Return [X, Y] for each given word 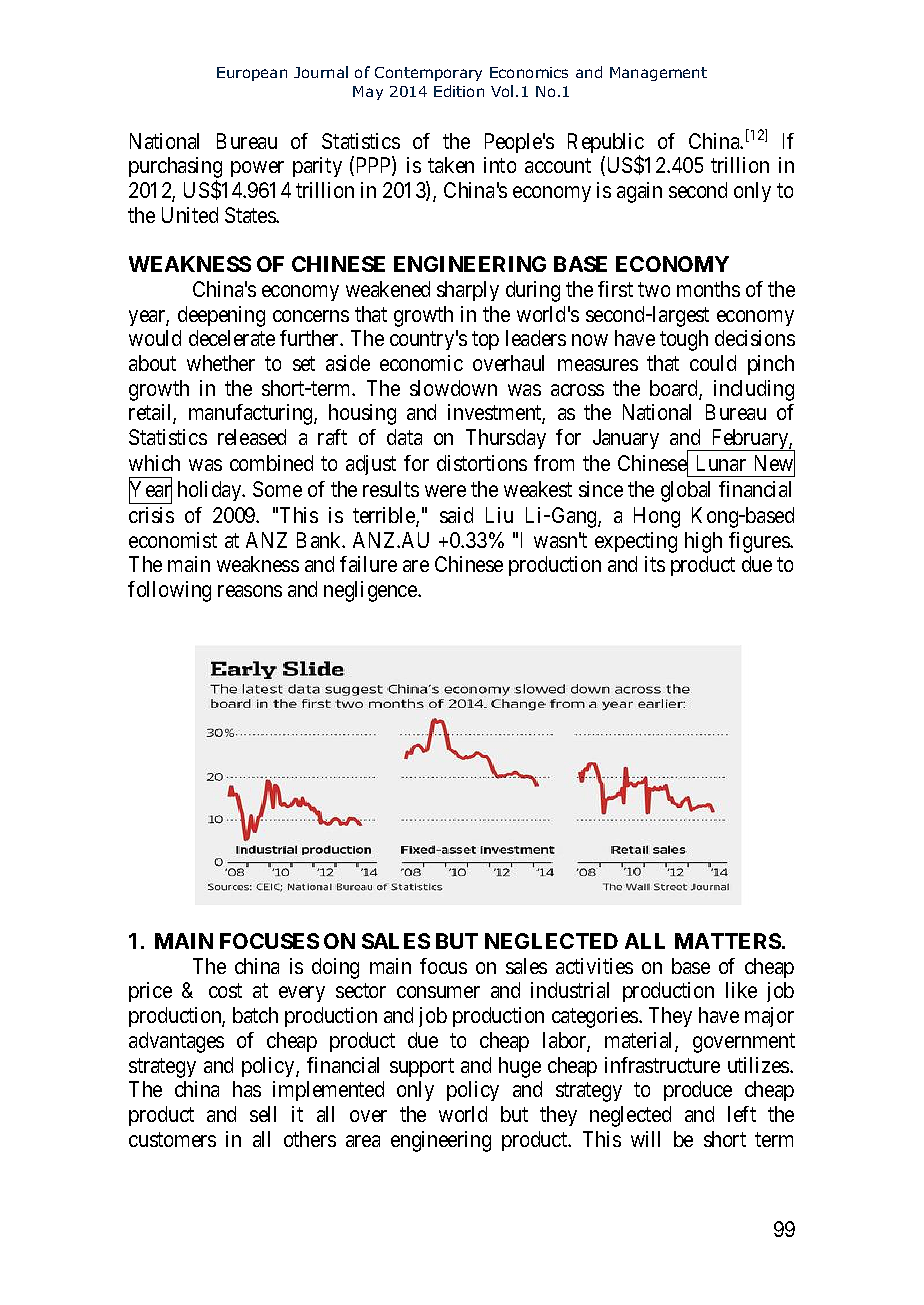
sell [263, 1114]
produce [698, 1091]
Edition [459, 91]
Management [658, 74]
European [252, 74]
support [422, 1067]
